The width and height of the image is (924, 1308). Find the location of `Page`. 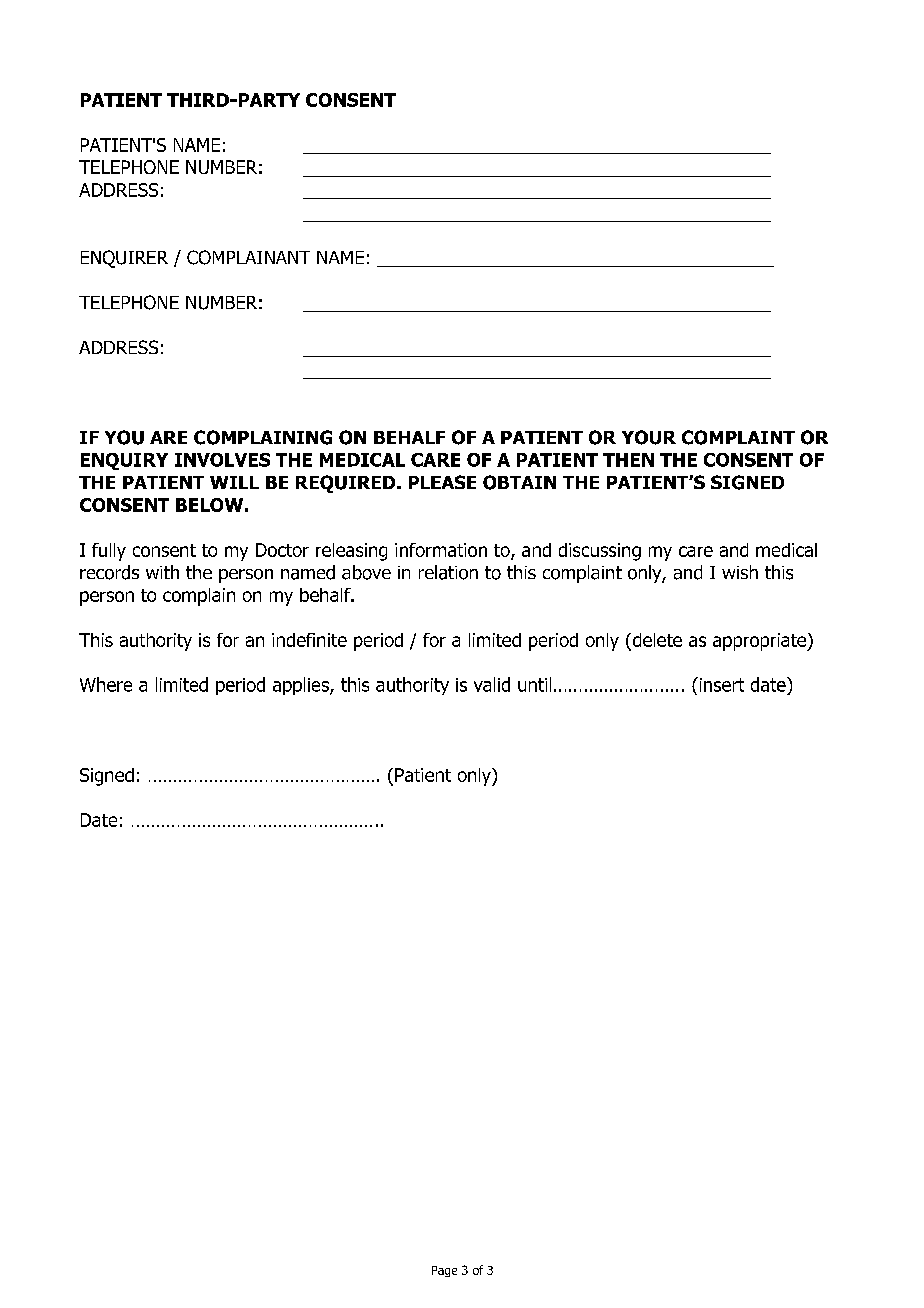

Page is located at coordinates (444, 1271).
